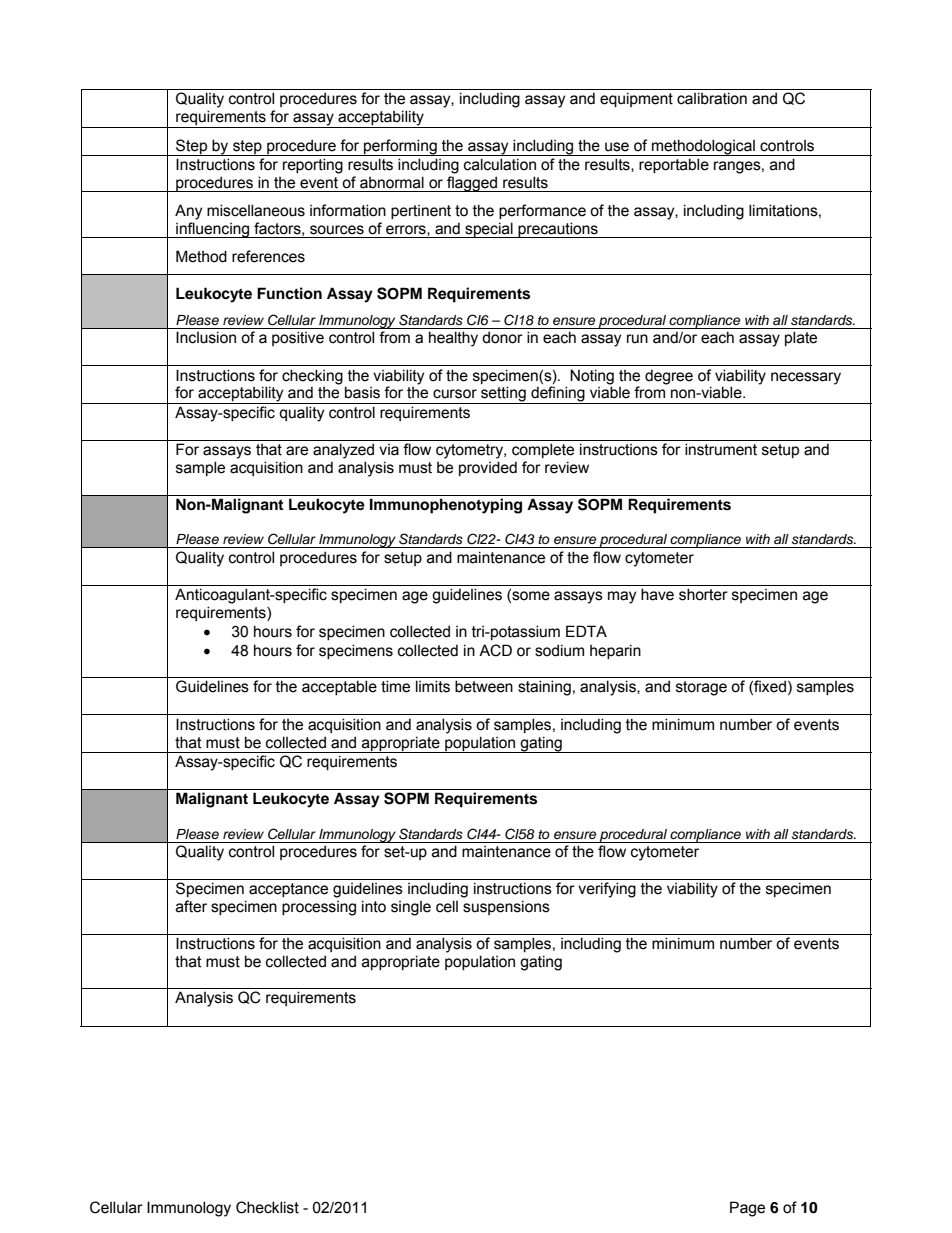  Describe the element at coordinates (506, 907) in the screenshot. I see `suspensions` at that location.
